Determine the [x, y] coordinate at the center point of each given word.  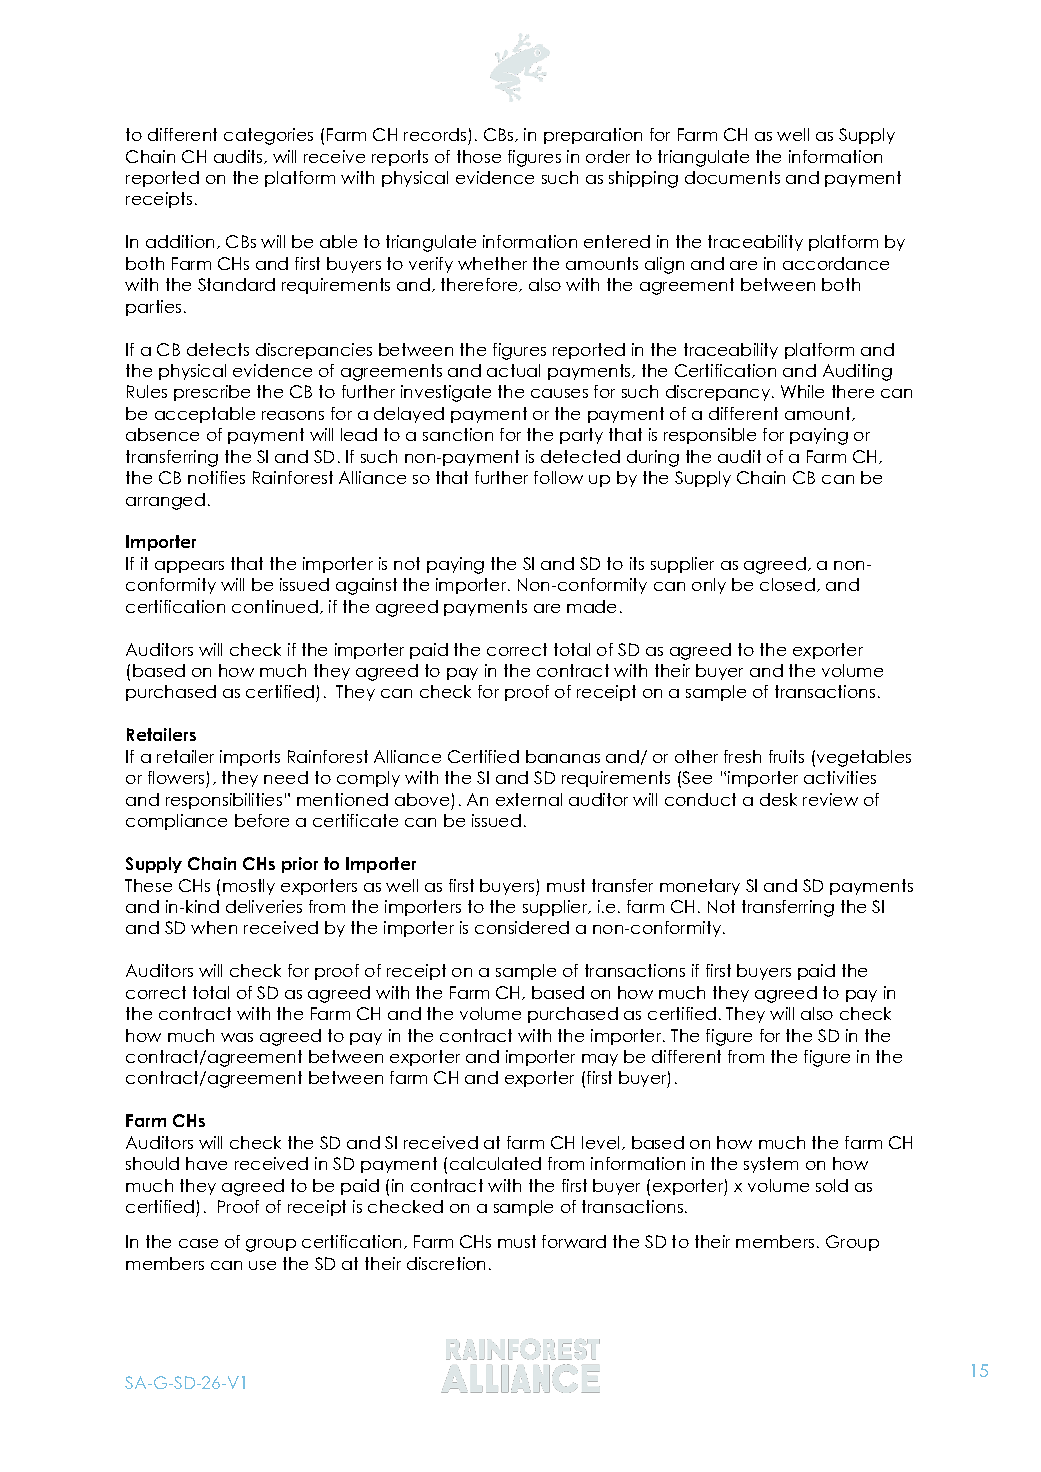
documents [732, 177]
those [479, 156]
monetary [700, 887]
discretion [446, 1263]
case [198, 1243]
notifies [216, 477]
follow [558, 477]
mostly [249, 887]
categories [268, 136]
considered [522, 927]
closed [787, 584]
